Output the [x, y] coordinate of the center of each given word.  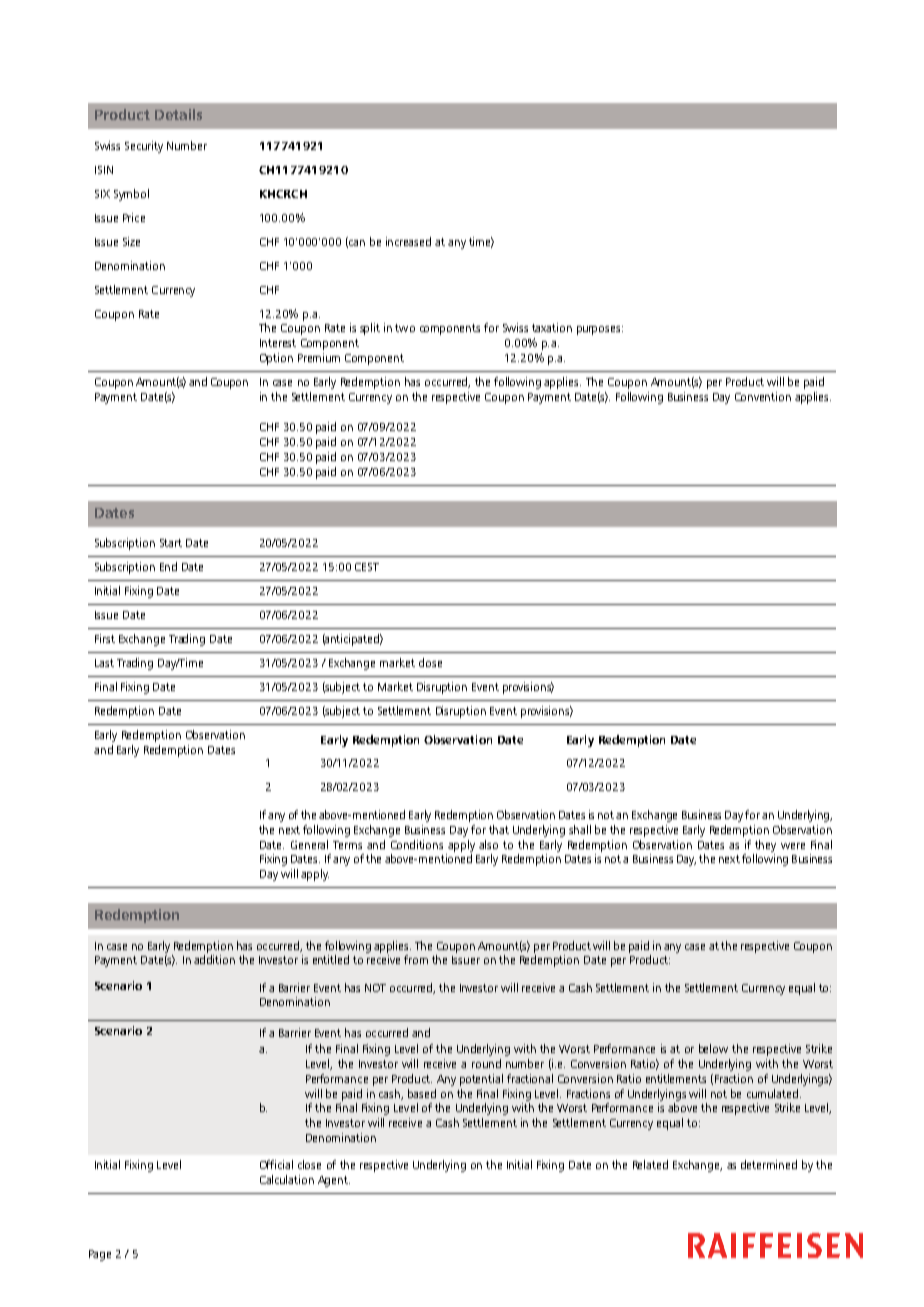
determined [769, 1164]
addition [214, 959]
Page [100, 1255]
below [713, 1048]
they [765, 846]
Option [276, 359]
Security [144, 147]
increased [408, 241]
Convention [763, 396]
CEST [367, 567]
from [416, 959]
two [405, 328]
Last [104, 663]
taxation [552, 327]
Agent [334, 1181]
